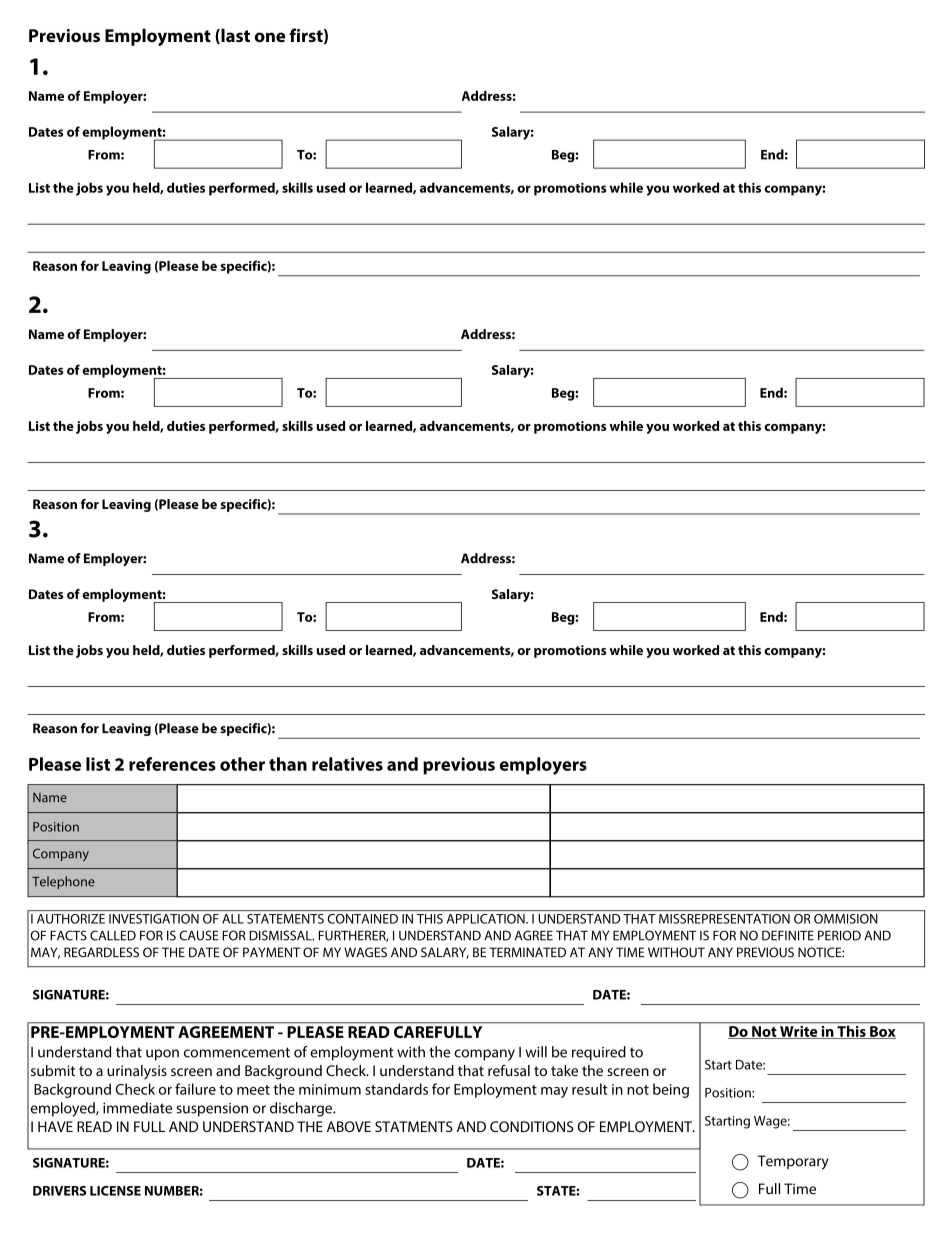 This screenshot has height=1233, width=952. I want to click on last, so click(234, 36).
